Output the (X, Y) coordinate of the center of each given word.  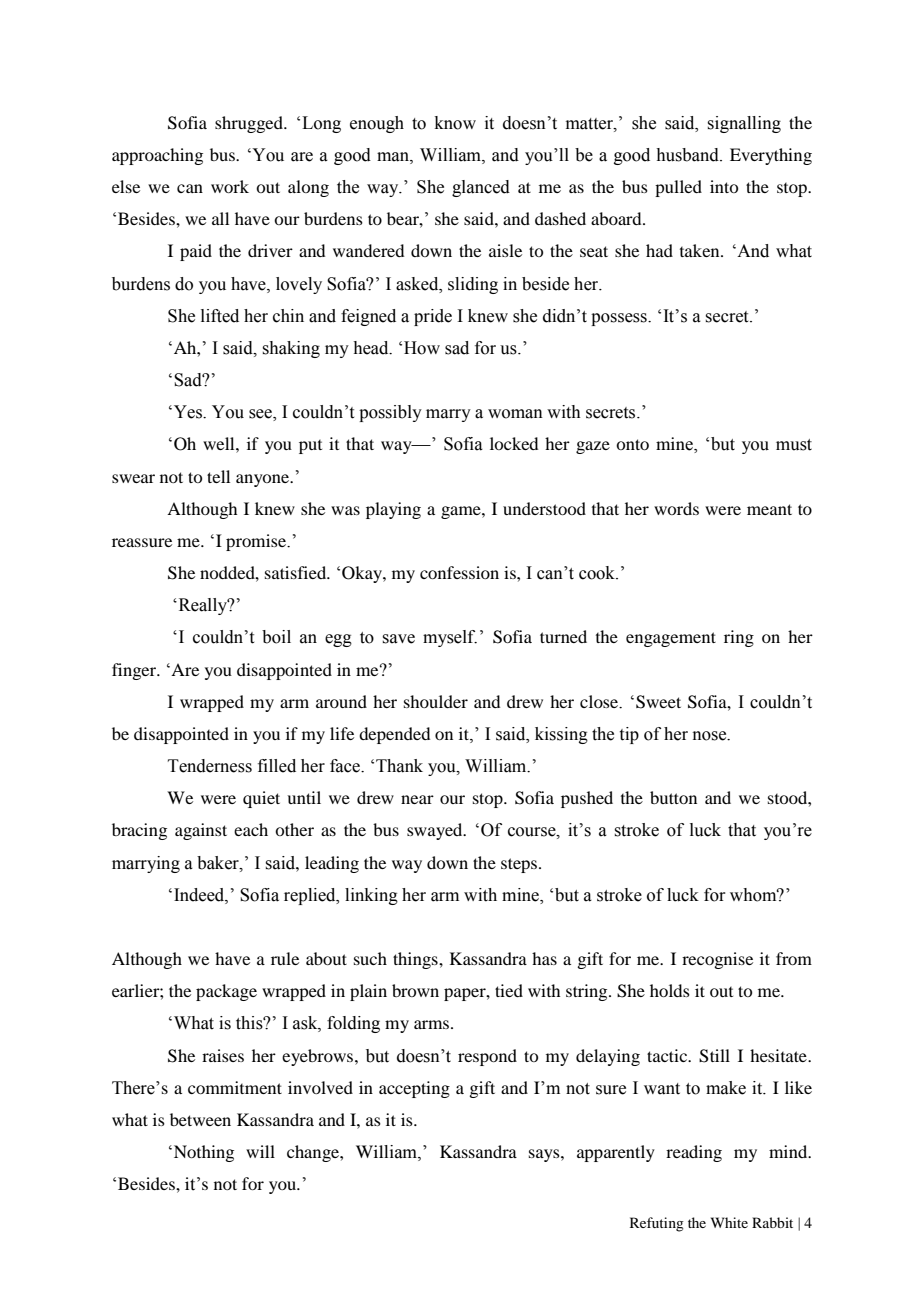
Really (203, 606)
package (226, 992)
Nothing (204, 1153)
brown (415, 990)
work (230, 186)
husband (688, 155)
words (676, 508)
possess (620, 319)
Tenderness (210, 766)
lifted (220, 316)
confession (459, 572)
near (417, 799)
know (455, 123)
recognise (717, 960)
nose (711, 736)
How (422, 348)
